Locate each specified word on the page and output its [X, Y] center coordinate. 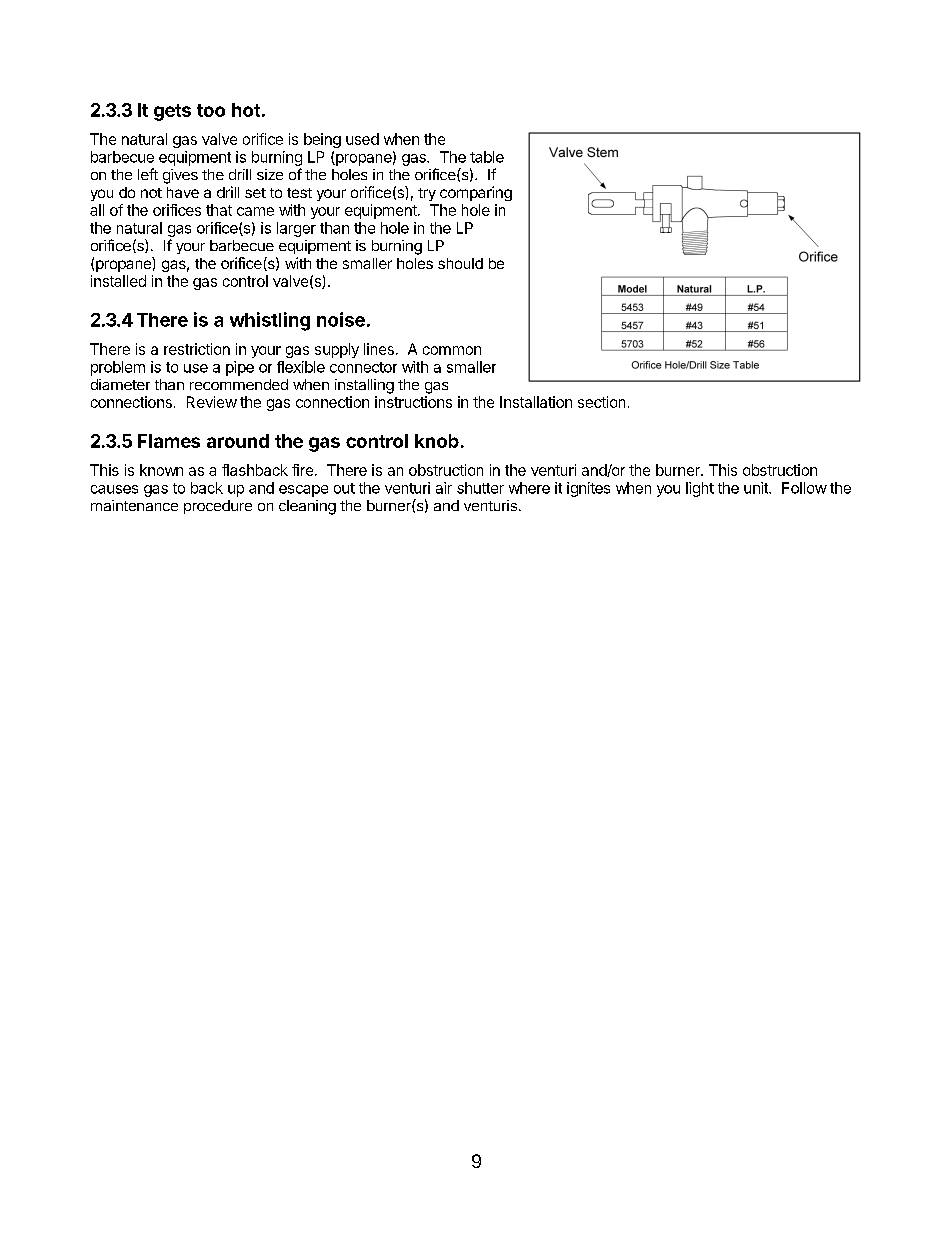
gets [172, 112]
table [487, 157]
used [362, 139]
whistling [270, 321]
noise [341, 319]
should [460, 263]
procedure [218, 507]
